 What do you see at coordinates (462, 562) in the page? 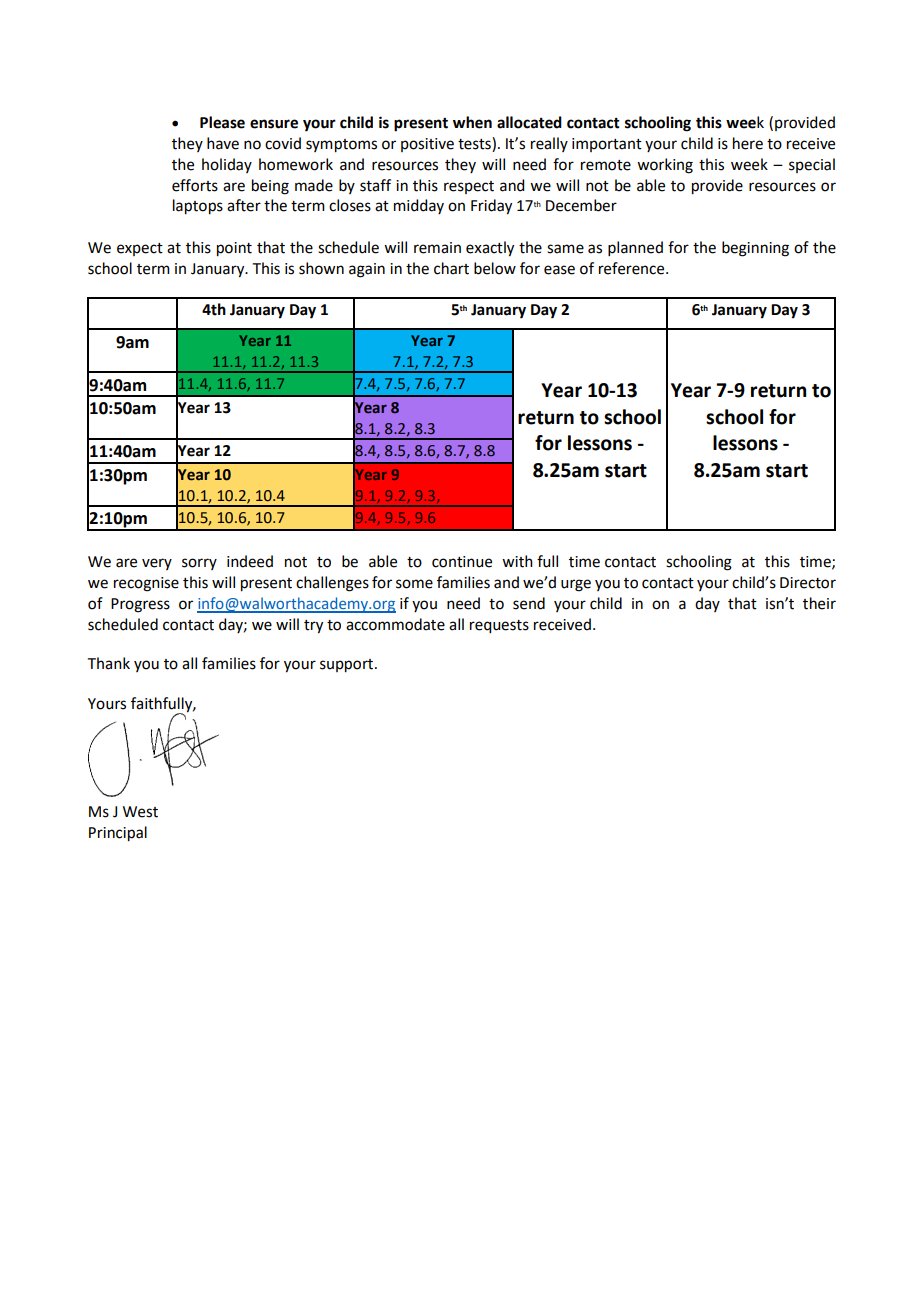
I see `continue` at bounding box center [462, 562].
